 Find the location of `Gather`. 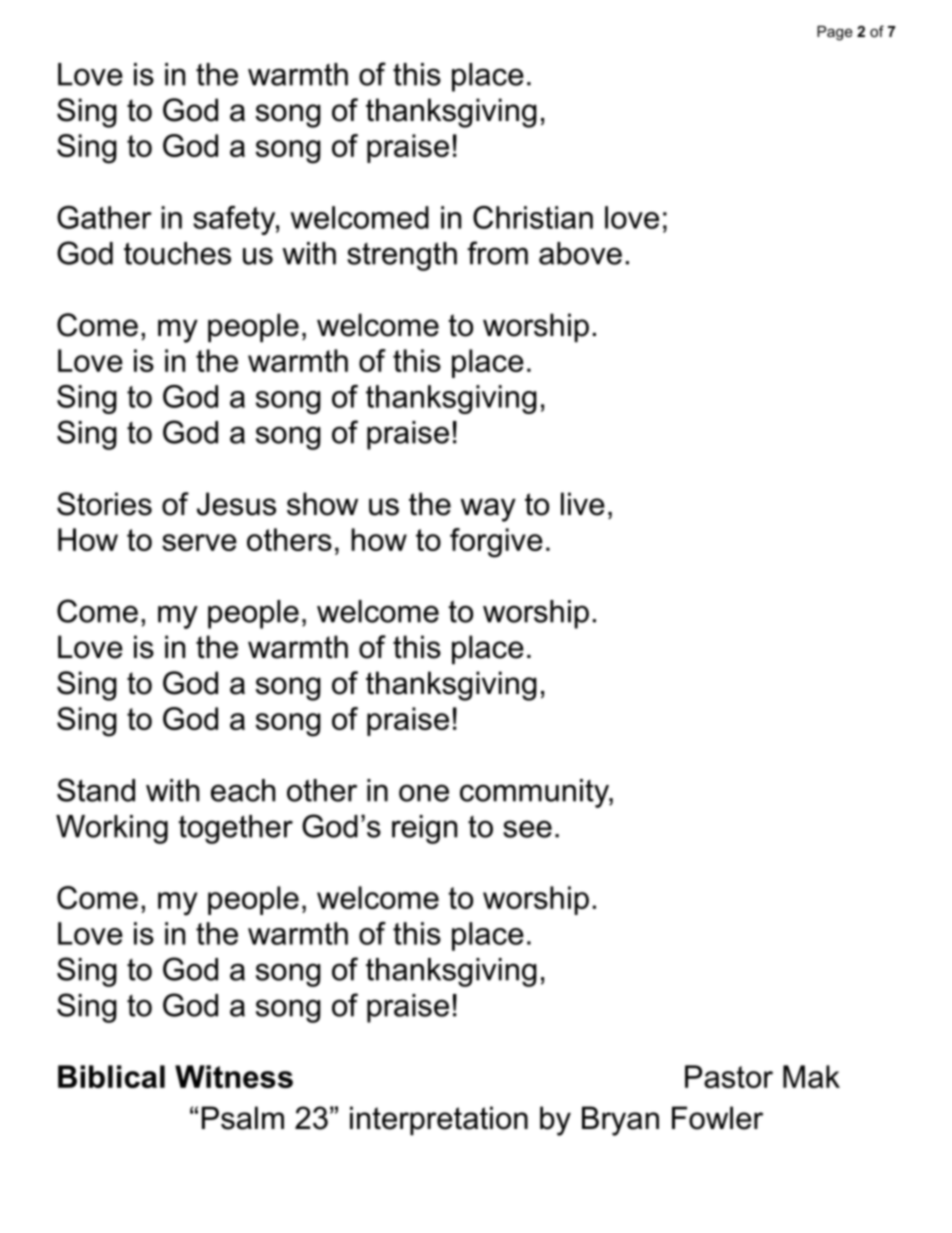

Gather is located at coordinates (104, 217).
